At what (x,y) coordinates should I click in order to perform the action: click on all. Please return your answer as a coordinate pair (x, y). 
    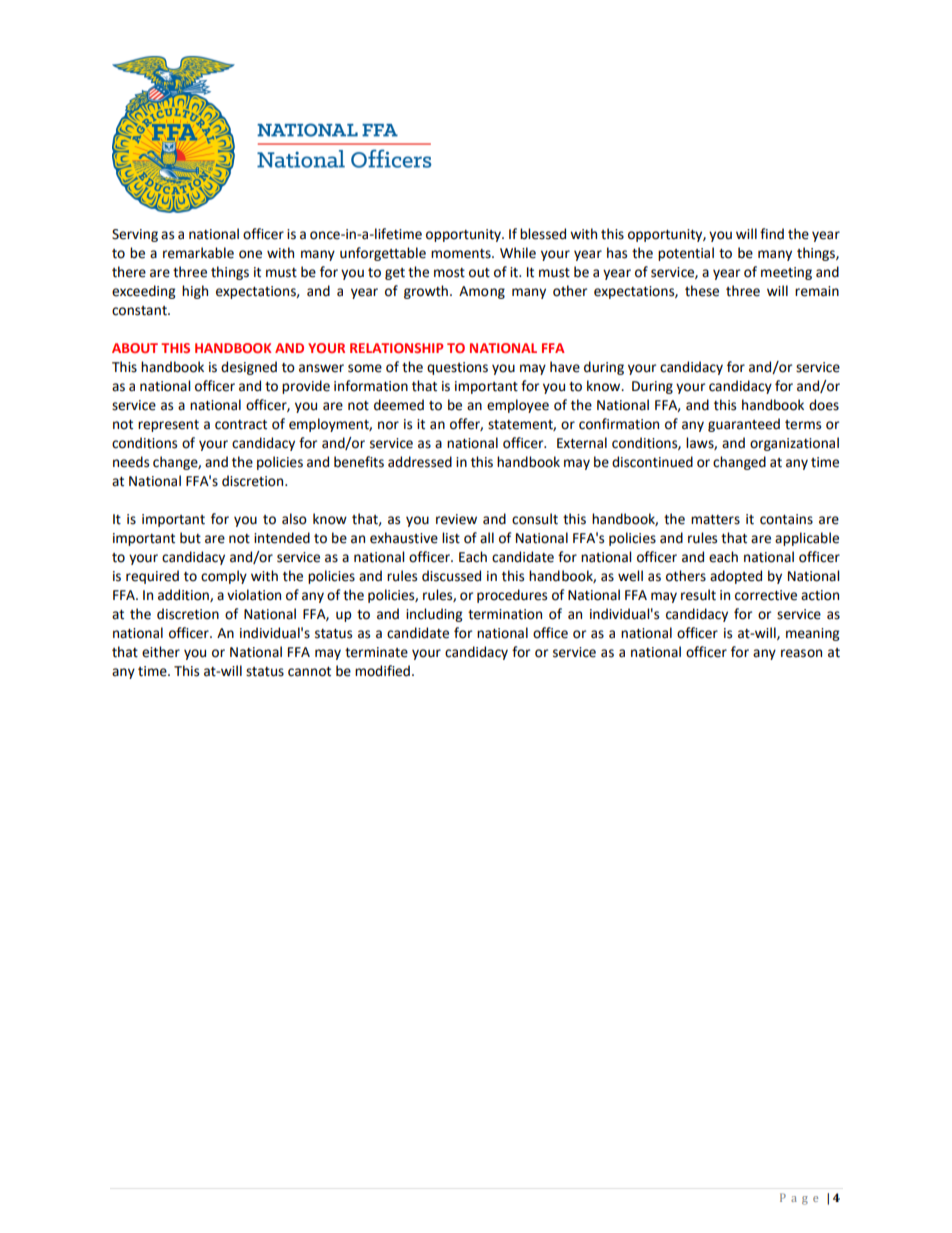
    Looking at the image, I should click on (487, 538).
